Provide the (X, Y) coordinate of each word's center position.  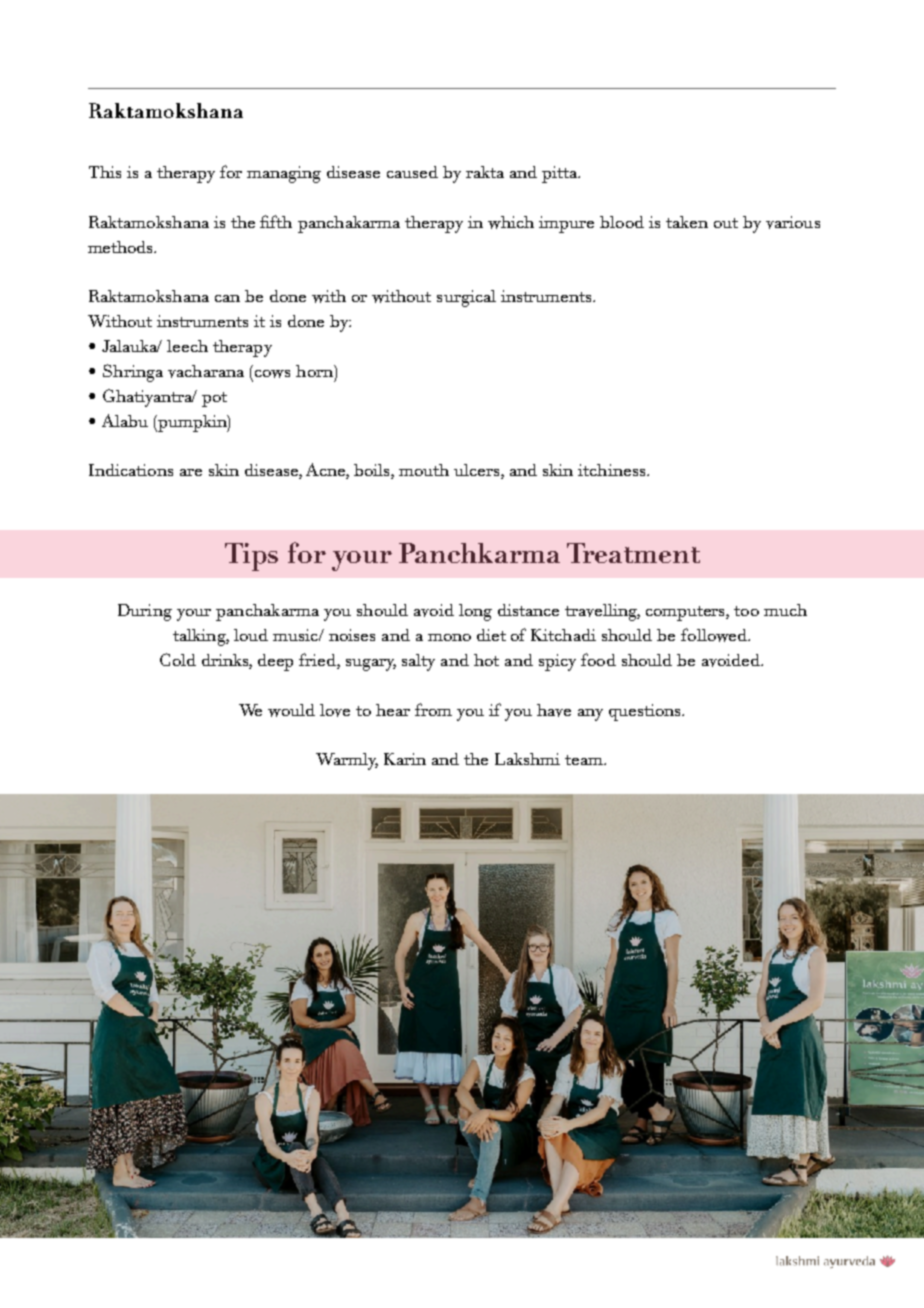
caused (412, 172)
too (746, 611)
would (291, 710)
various (793, 222)
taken (687, 222)
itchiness (613, 470)
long (475, 612)
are (191, 472)
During (145, 612)
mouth (424, 470)
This (105, 172)
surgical (466, 298)
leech (187, 346)
